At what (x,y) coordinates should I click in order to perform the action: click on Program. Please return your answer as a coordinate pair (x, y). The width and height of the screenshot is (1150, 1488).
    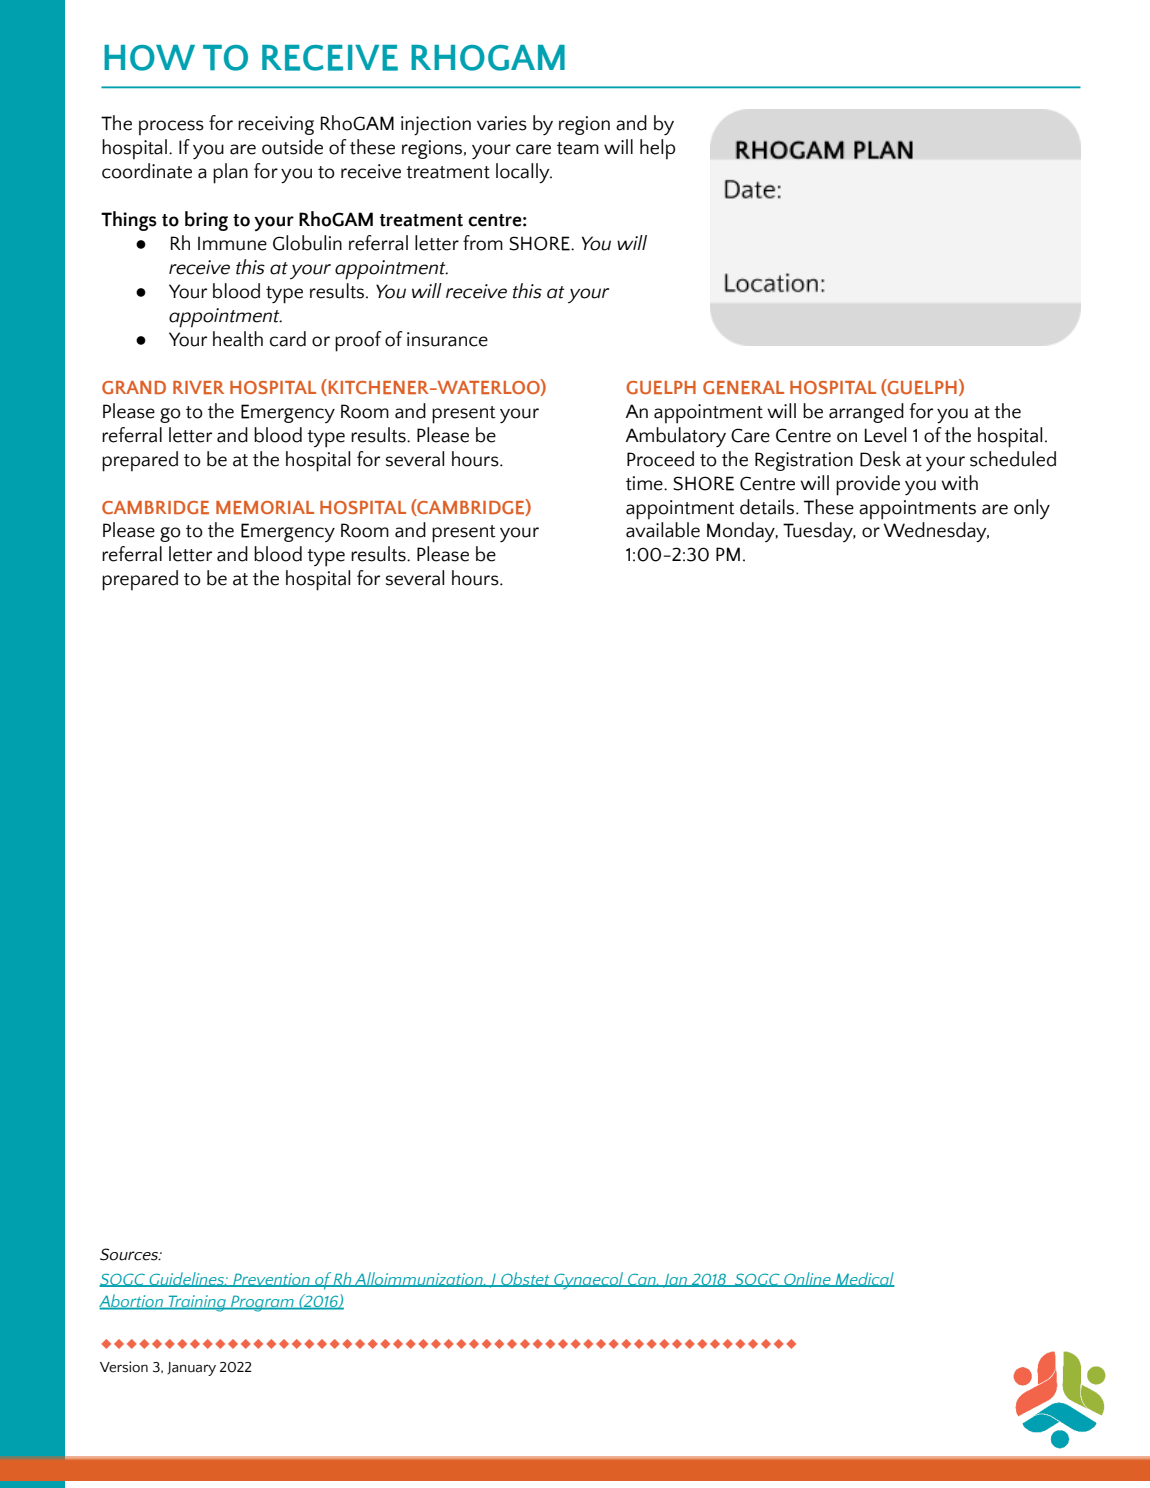
    Looking at the image, I should click on (262, 1303).
